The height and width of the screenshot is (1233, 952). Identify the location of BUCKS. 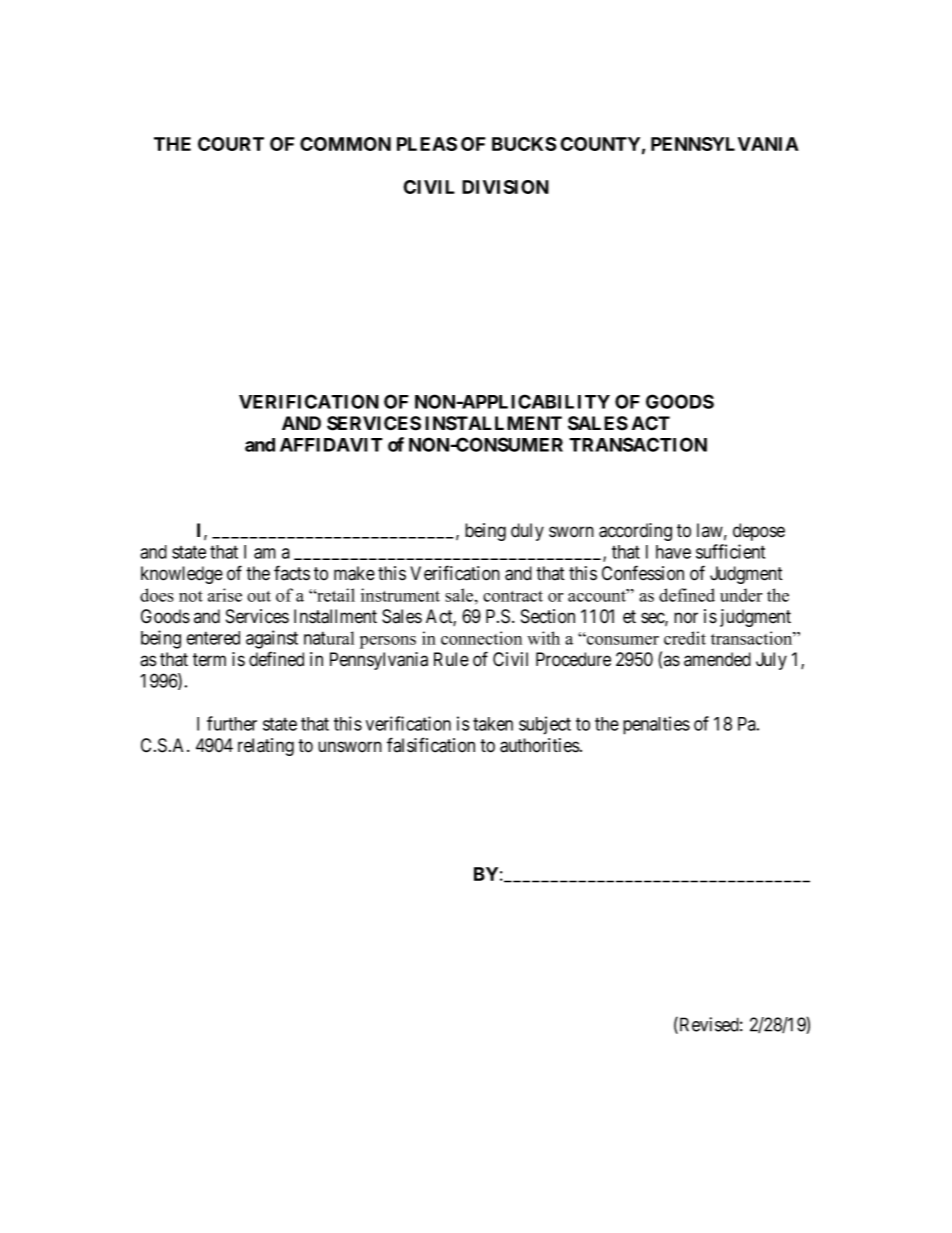
(524, 144).
